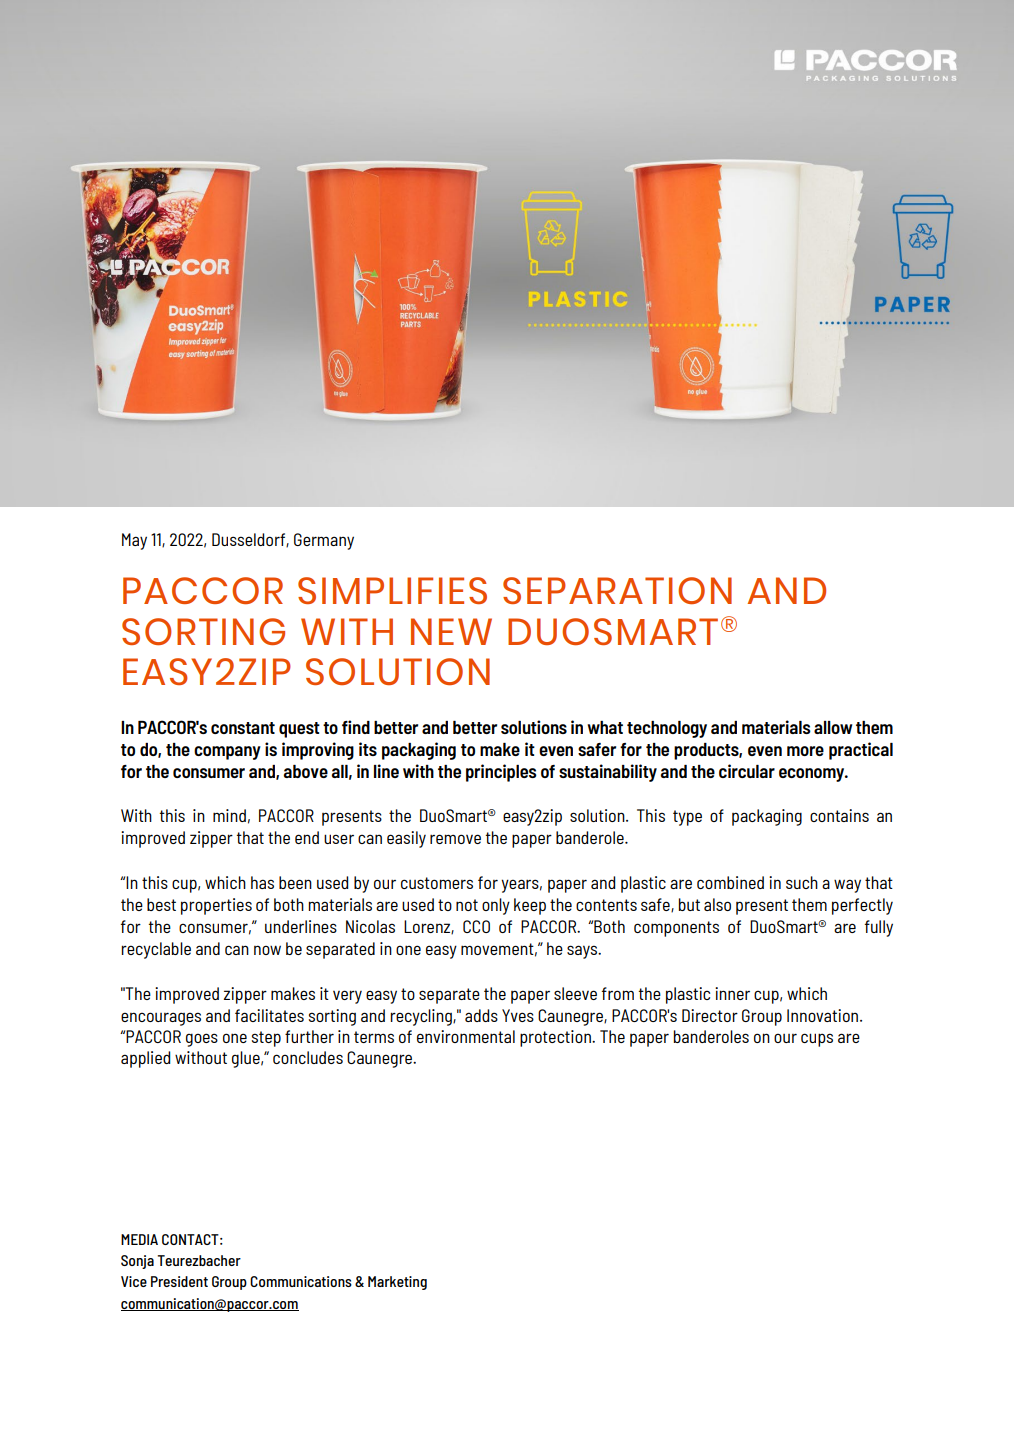 The width and height of the screenshot is (1014, 1434). What do you see at coordinates (817, 1040) in the screenshot?
I see `cups` at bounding box center [817, 1040].
